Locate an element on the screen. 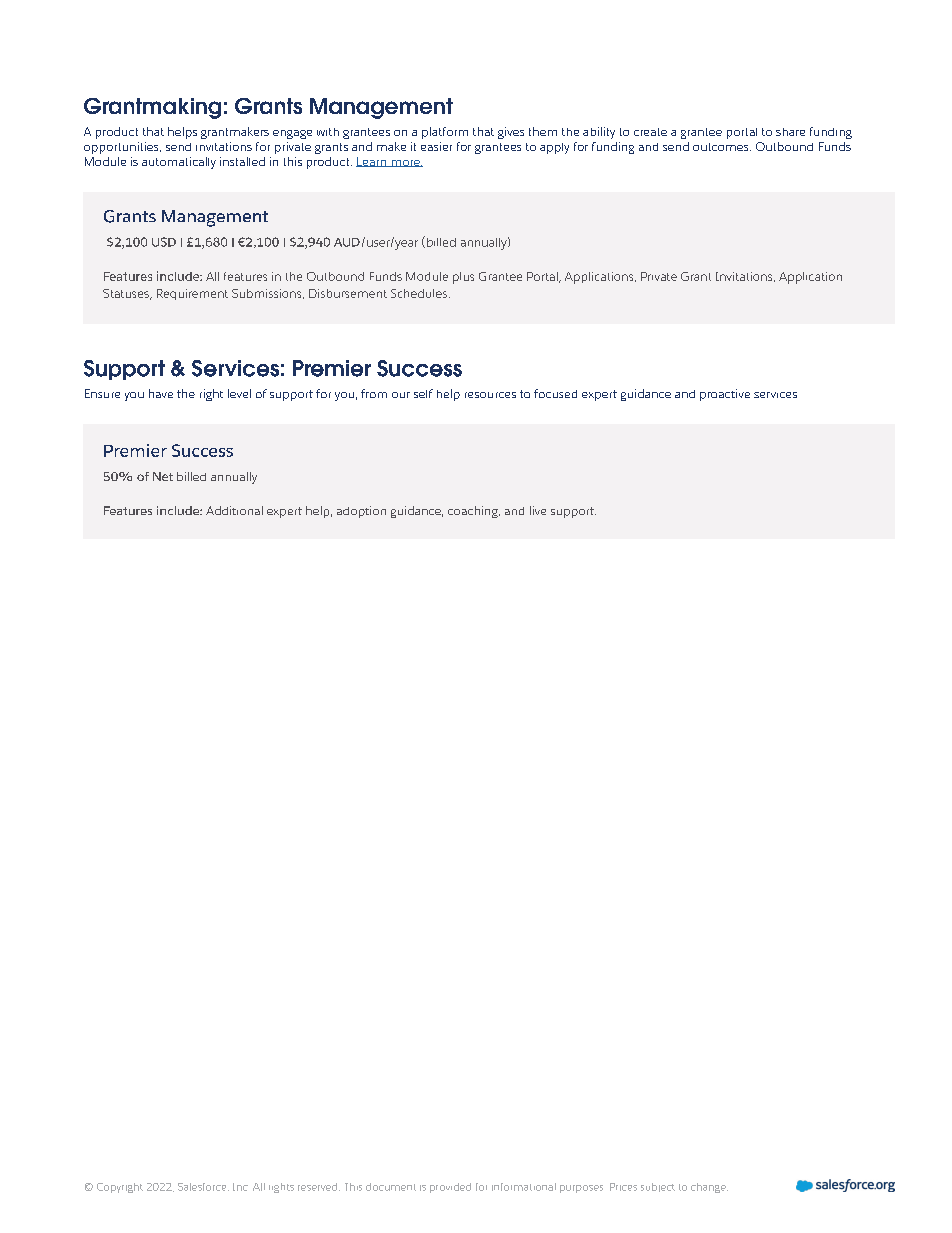 This screenshot has height=1233, width=952. easier is located at coordinates (436, 146).
